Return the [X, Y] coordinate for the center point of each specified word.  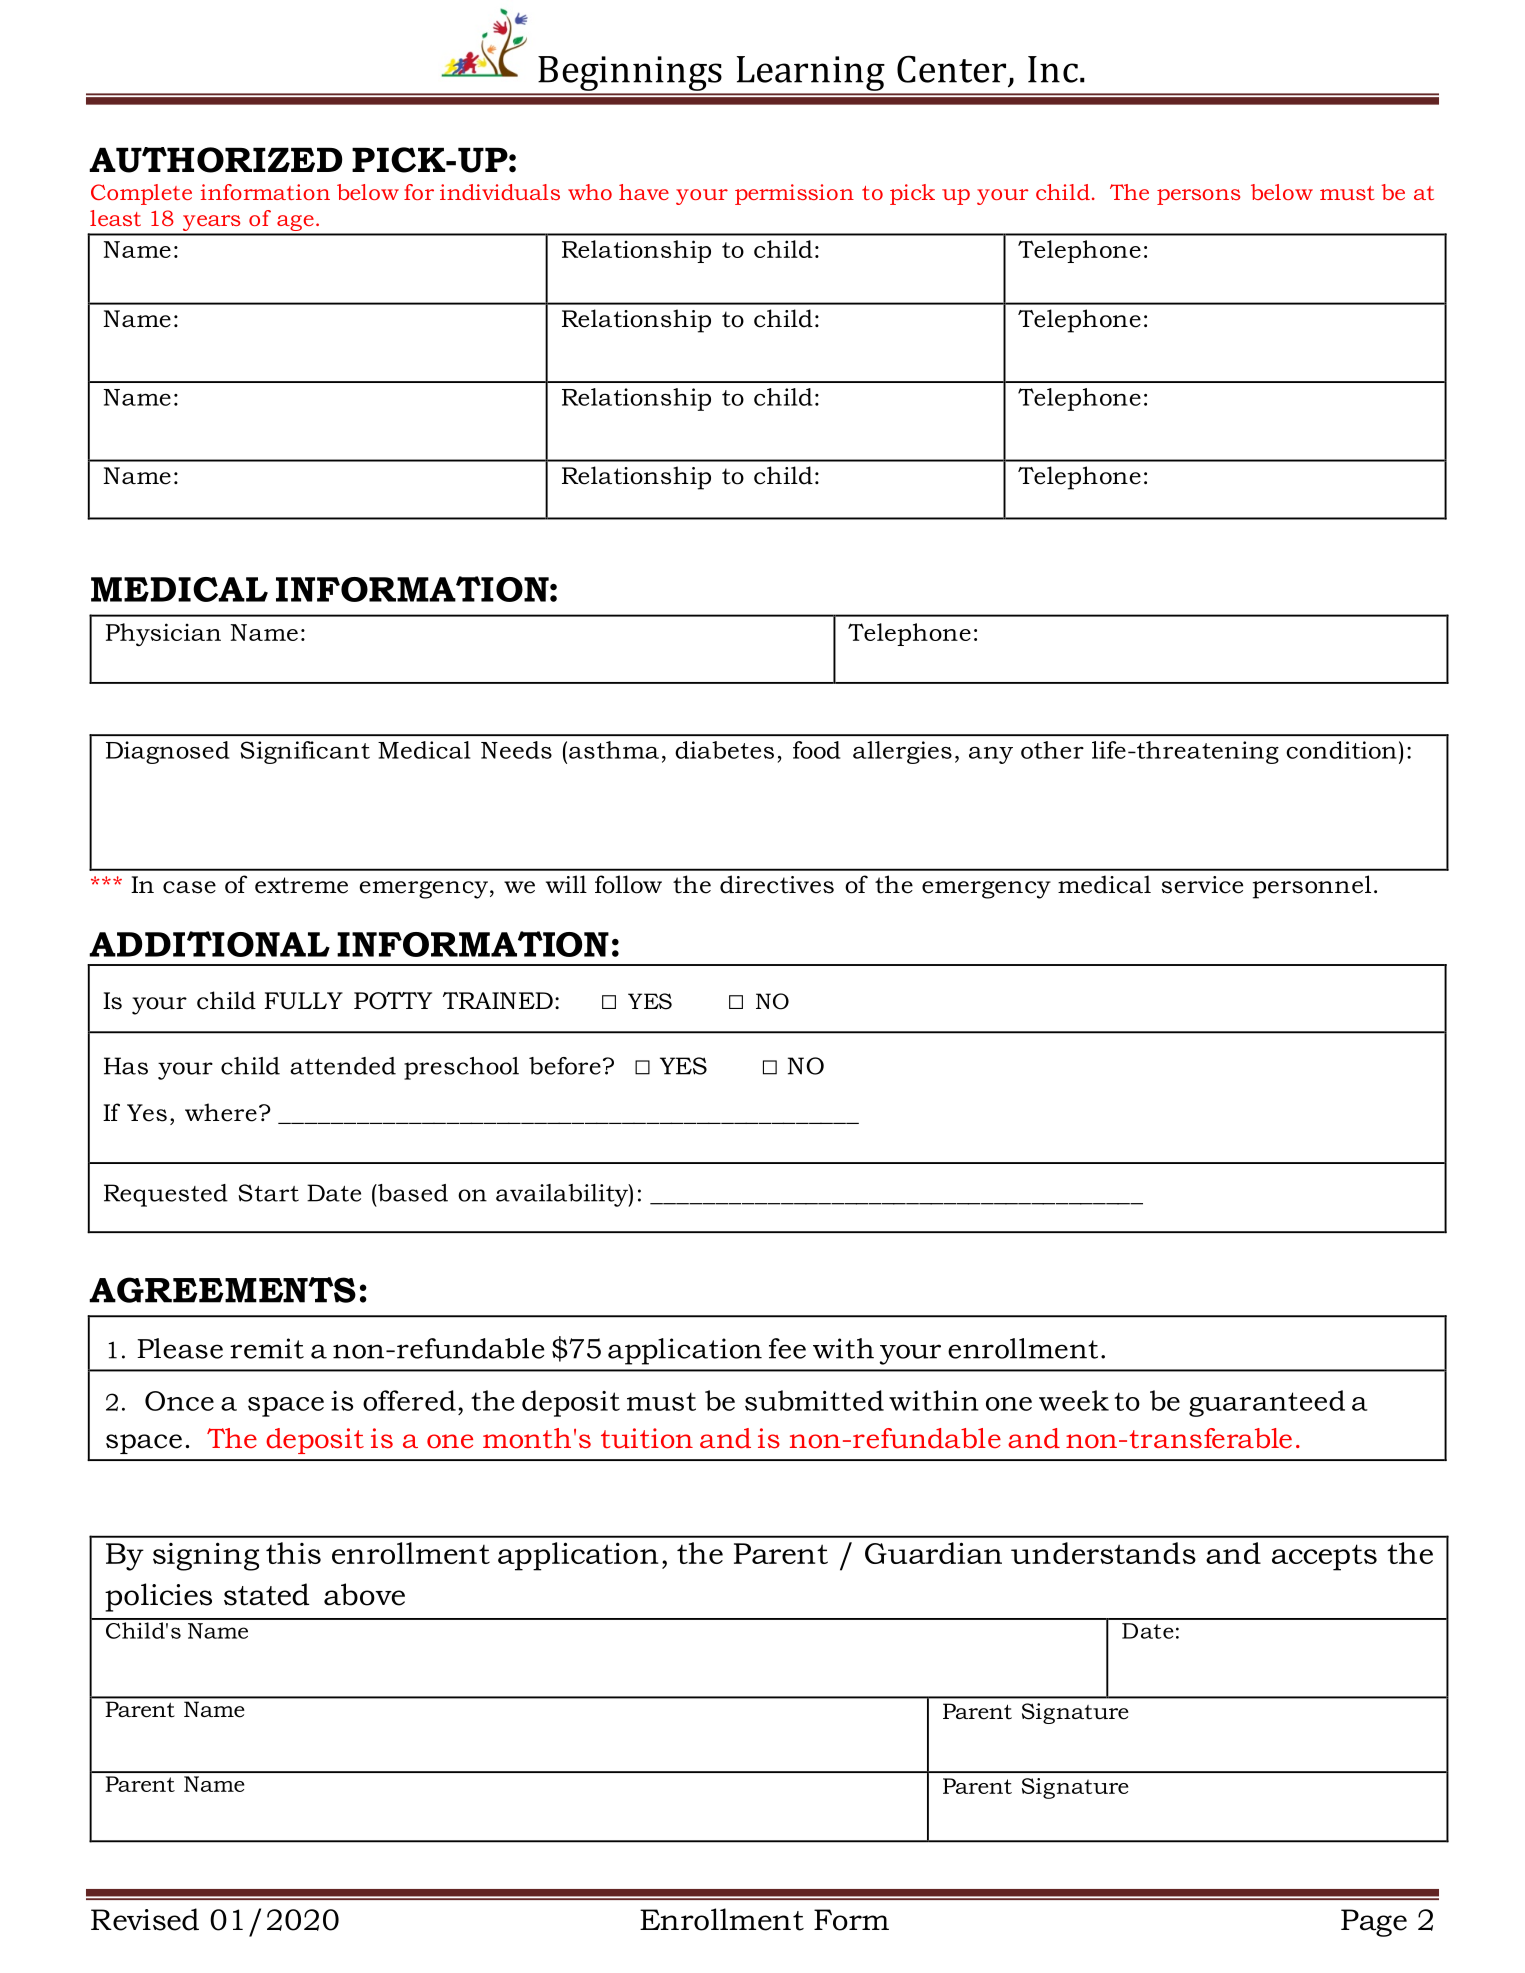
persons [1198, 197]
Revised [145, 1919]
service [1202, 885]
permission [794, 194]
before [565, 1066]
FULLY [303, 1001]
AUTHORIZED [215, 160]
